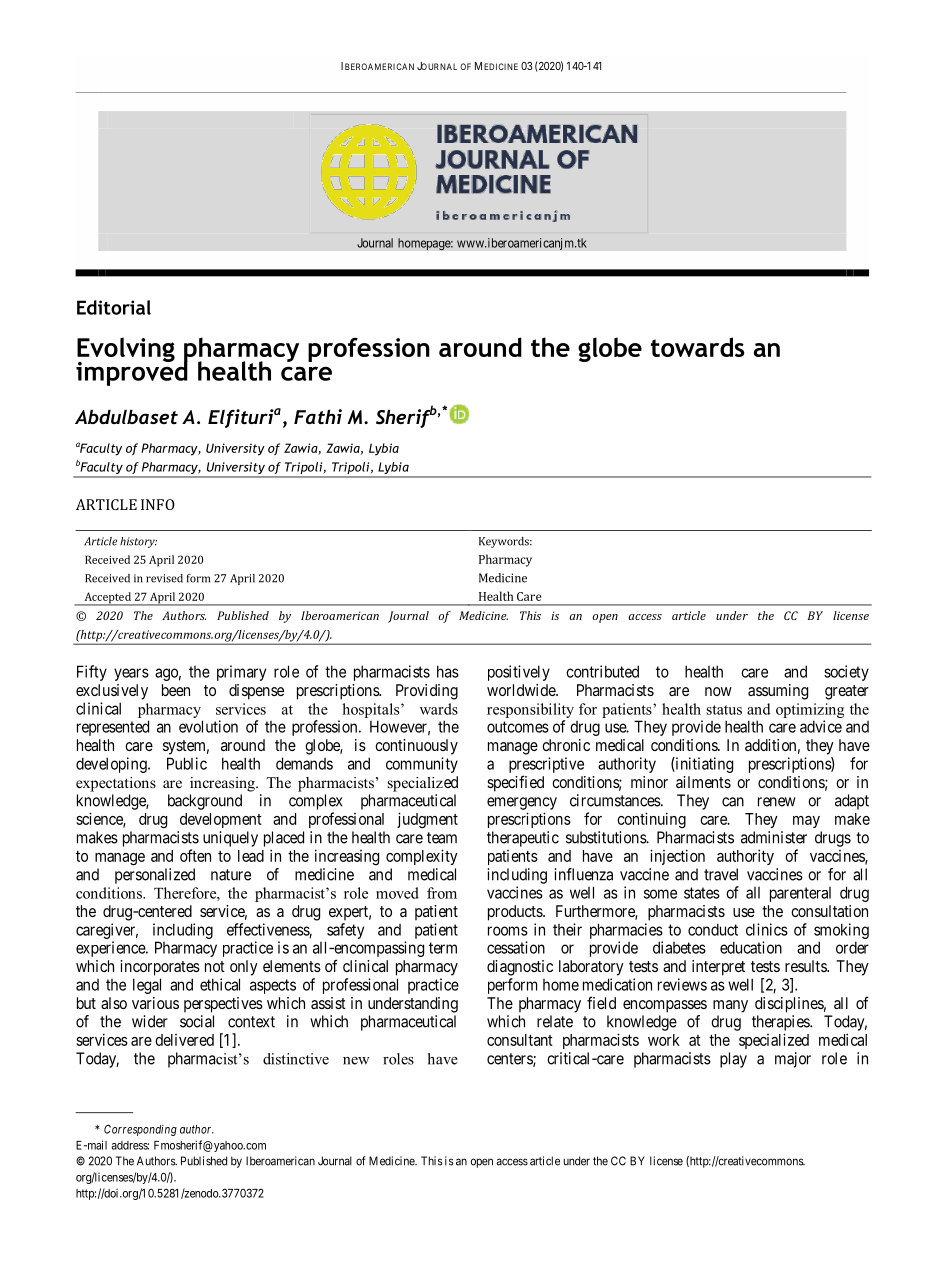  I want to click on has, so click(448, 671).
